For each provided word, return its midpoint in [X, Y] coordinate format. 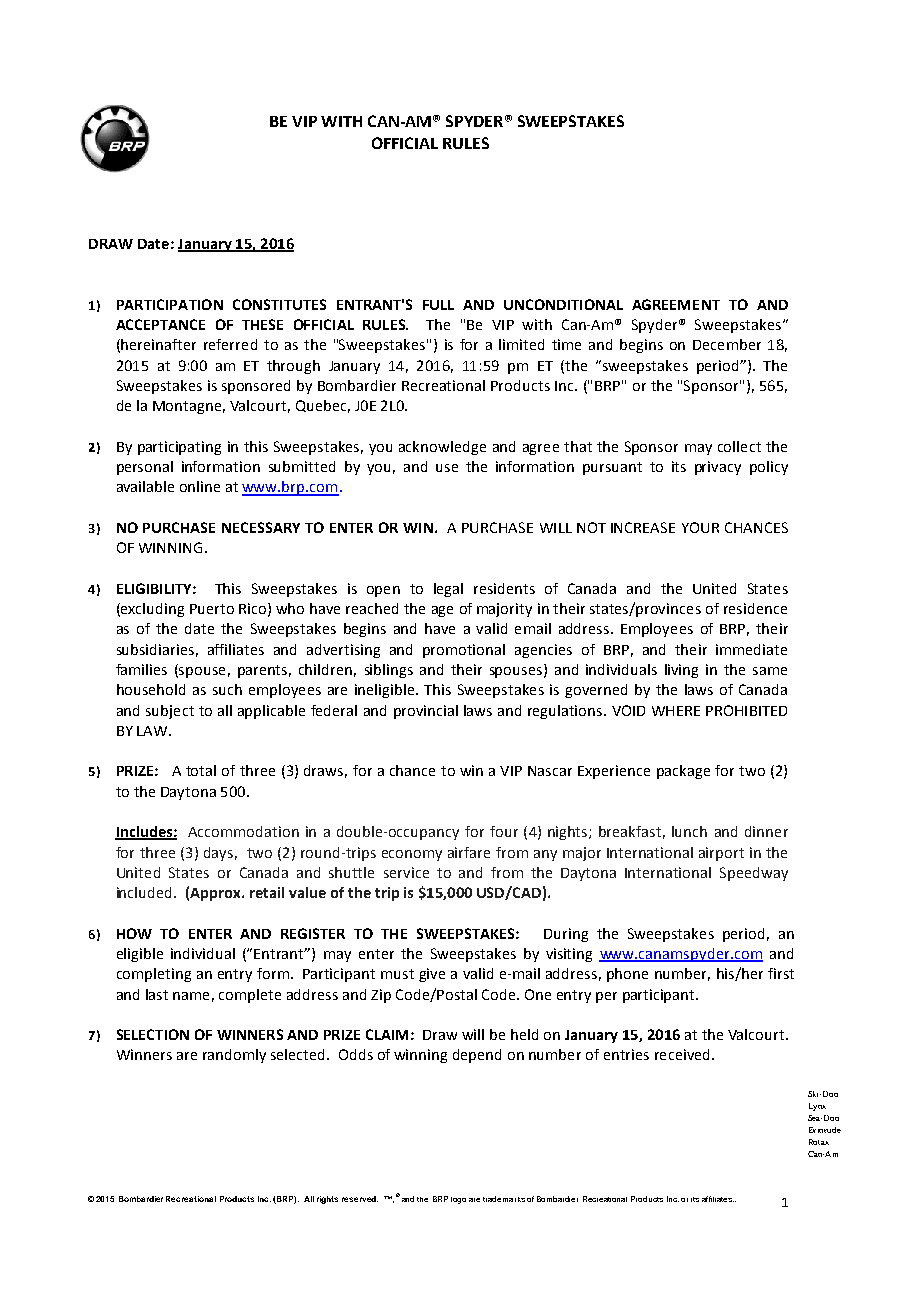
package [683, 772]
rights [327, 1200]
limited [521, 344]
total [201, 770]
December [727, 344]
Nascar [550, 771]
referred [230, 344]
